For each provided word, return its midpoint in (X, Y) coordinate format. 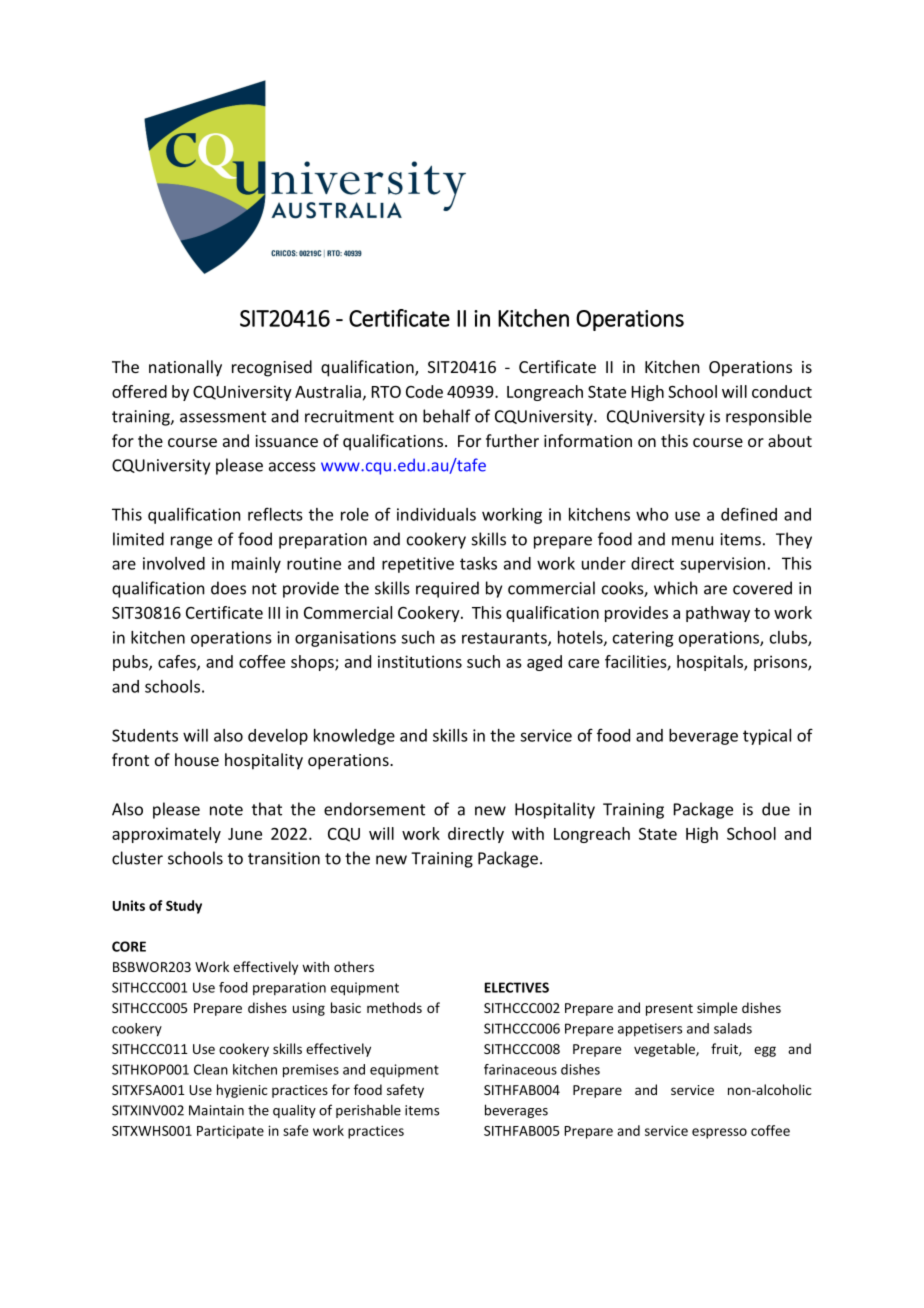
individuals (436, 514)
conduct (782, 391)
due (776, 809)
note (226, 810)
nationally (185, 368)
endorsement (374, 809)
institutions (420, 661)
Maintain (216, 1110)
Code (424, 391)
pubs (131, 663)
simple (717, 1009)
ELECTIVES (517, 987)
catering (643, 639)
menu (692, 541)
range (191, 542)
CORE (129, 946)
